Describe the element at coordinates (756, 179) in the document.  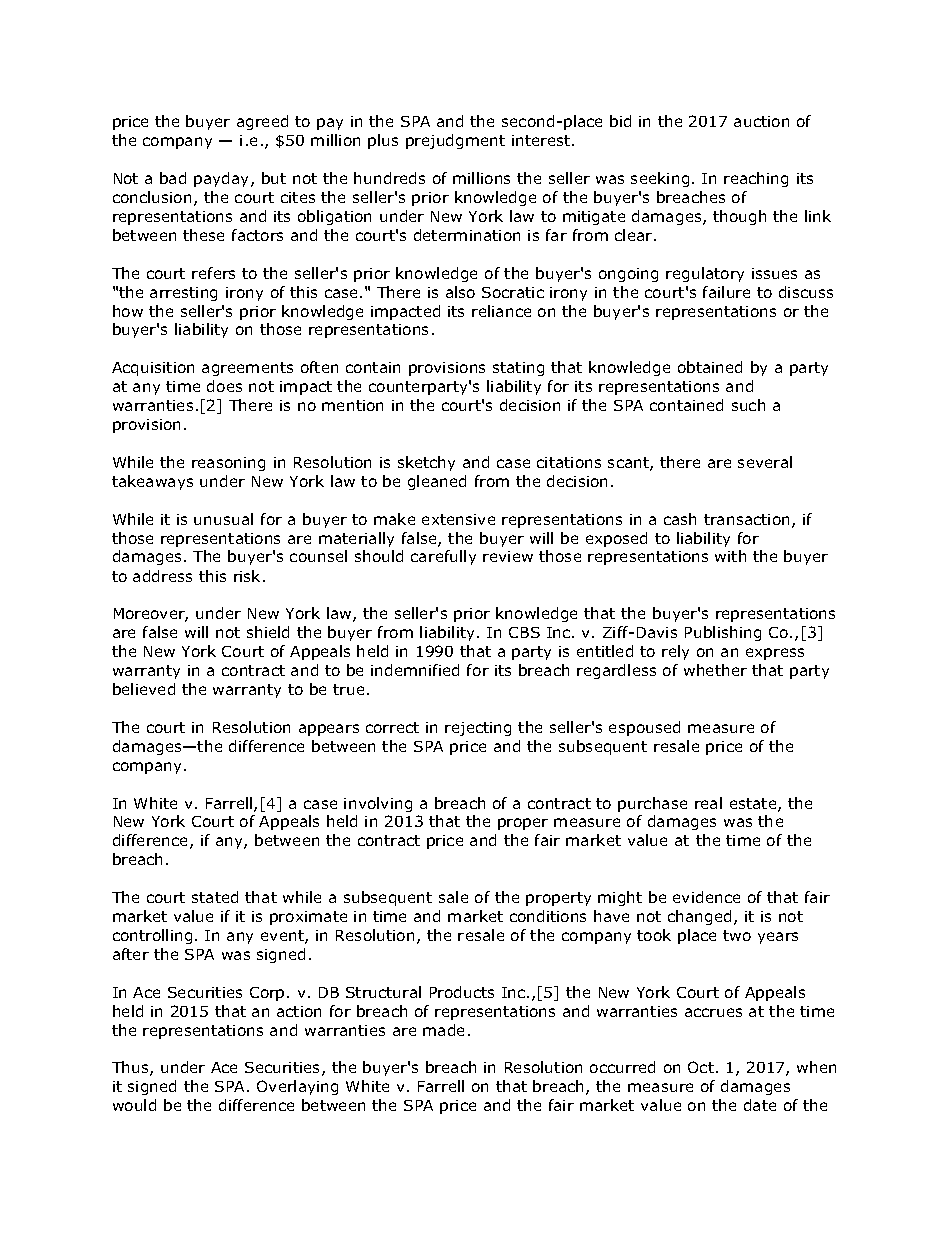
I see `reaching` at that location.
